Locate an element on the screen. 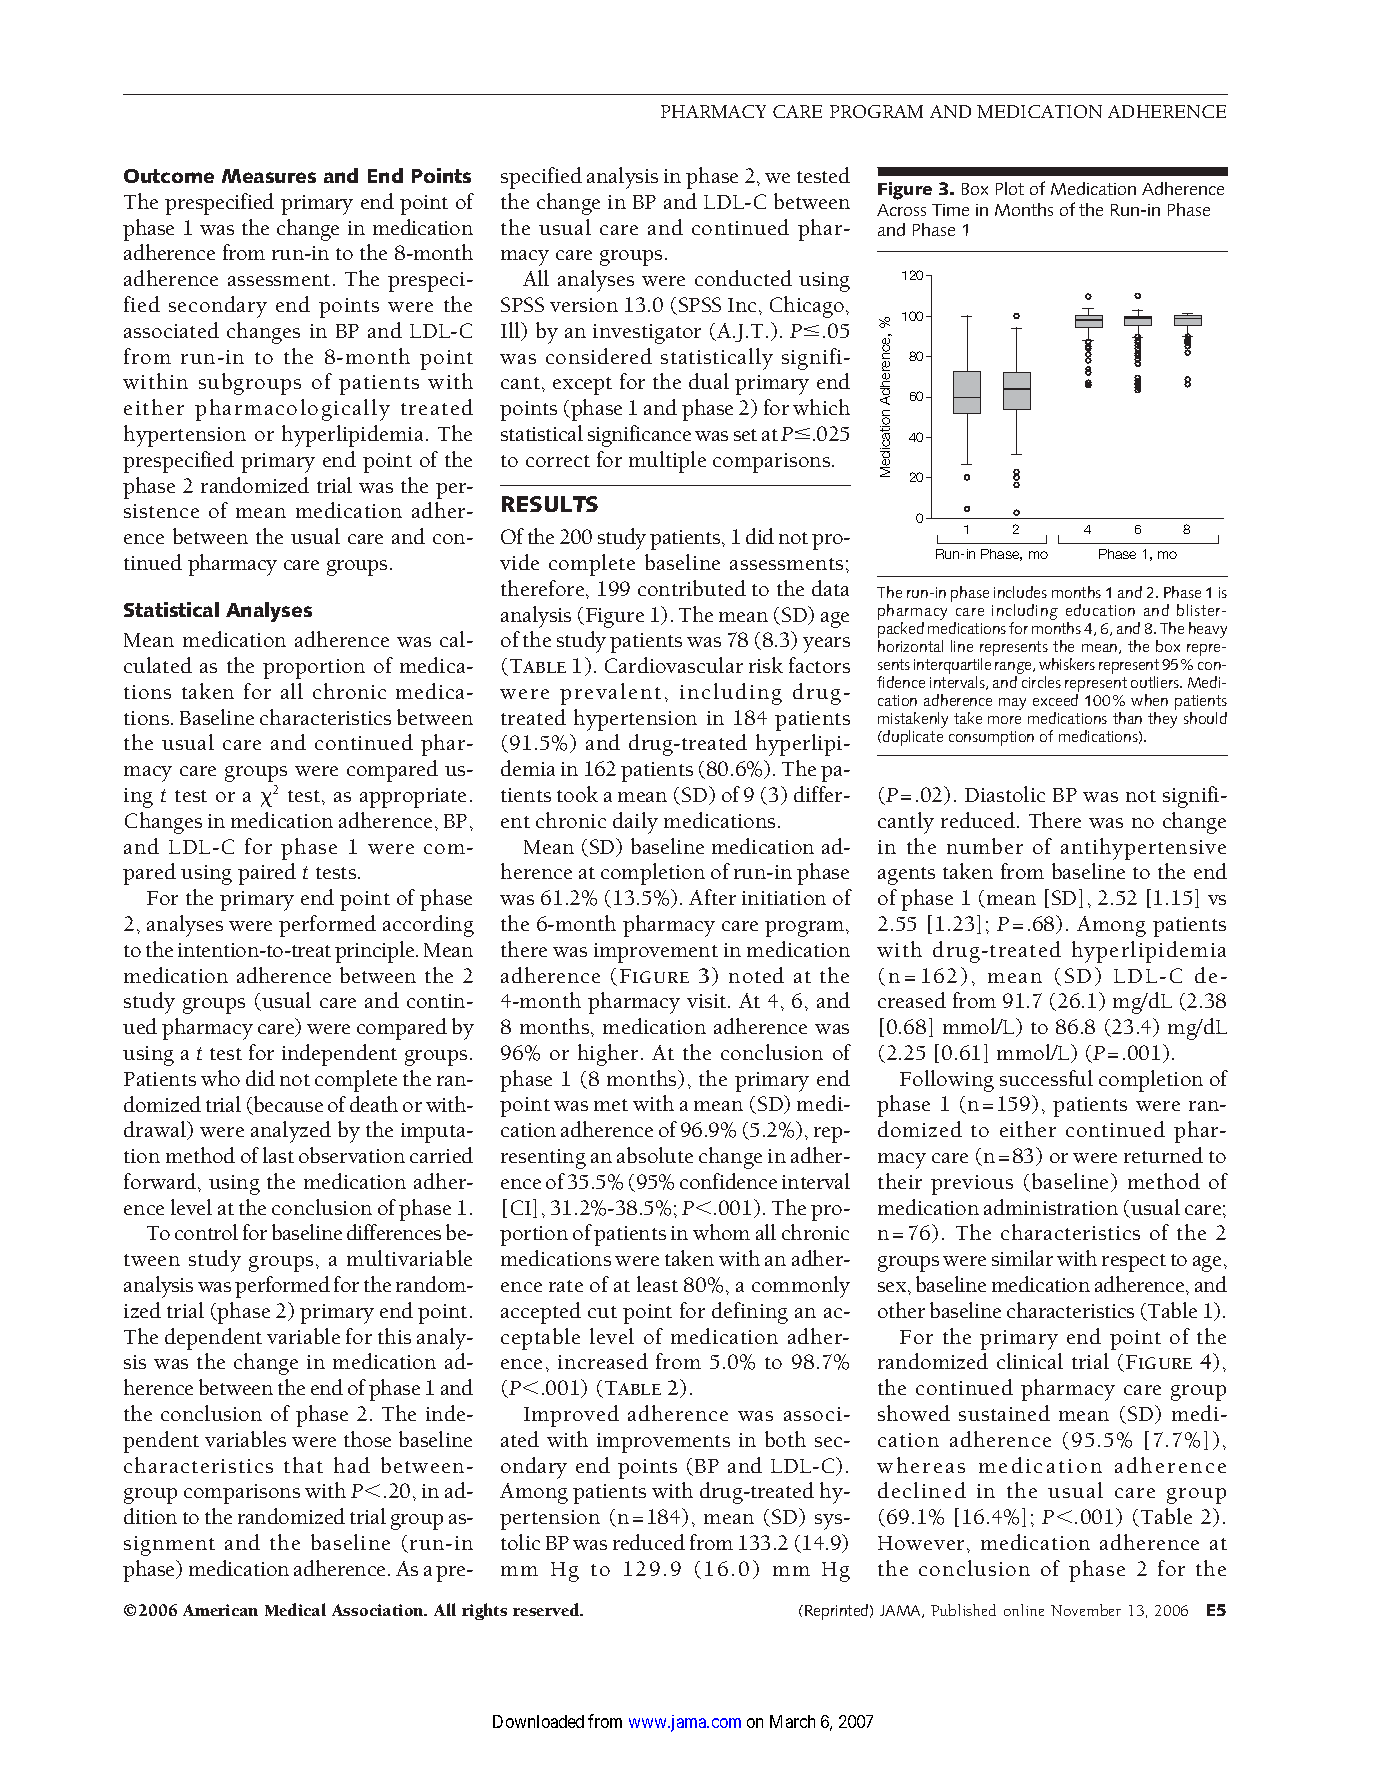  daily is located at coordinates (635, 823).
